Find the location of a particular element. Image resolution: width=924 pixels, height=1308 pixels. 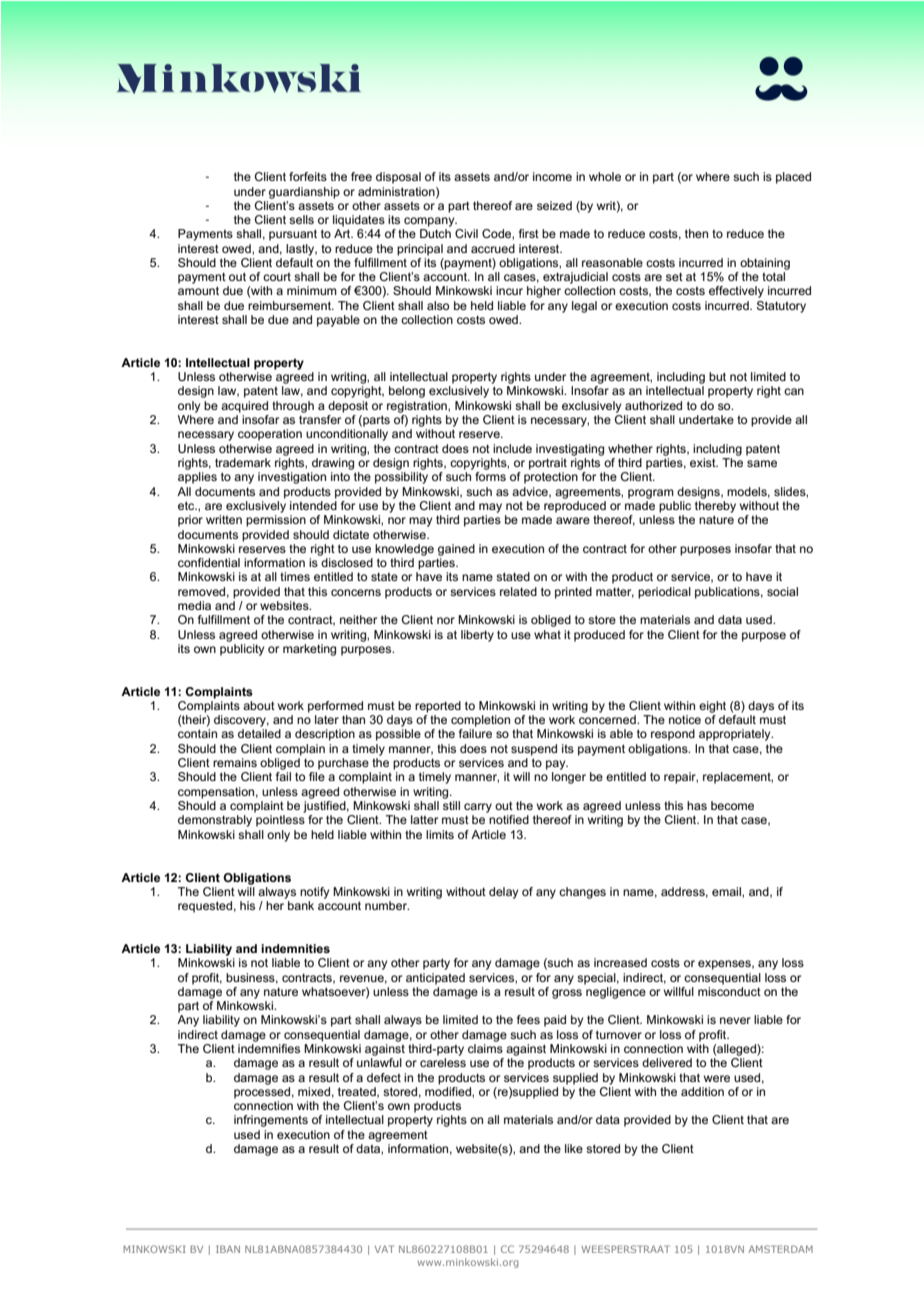

then is located at coordinates (696, 233).
